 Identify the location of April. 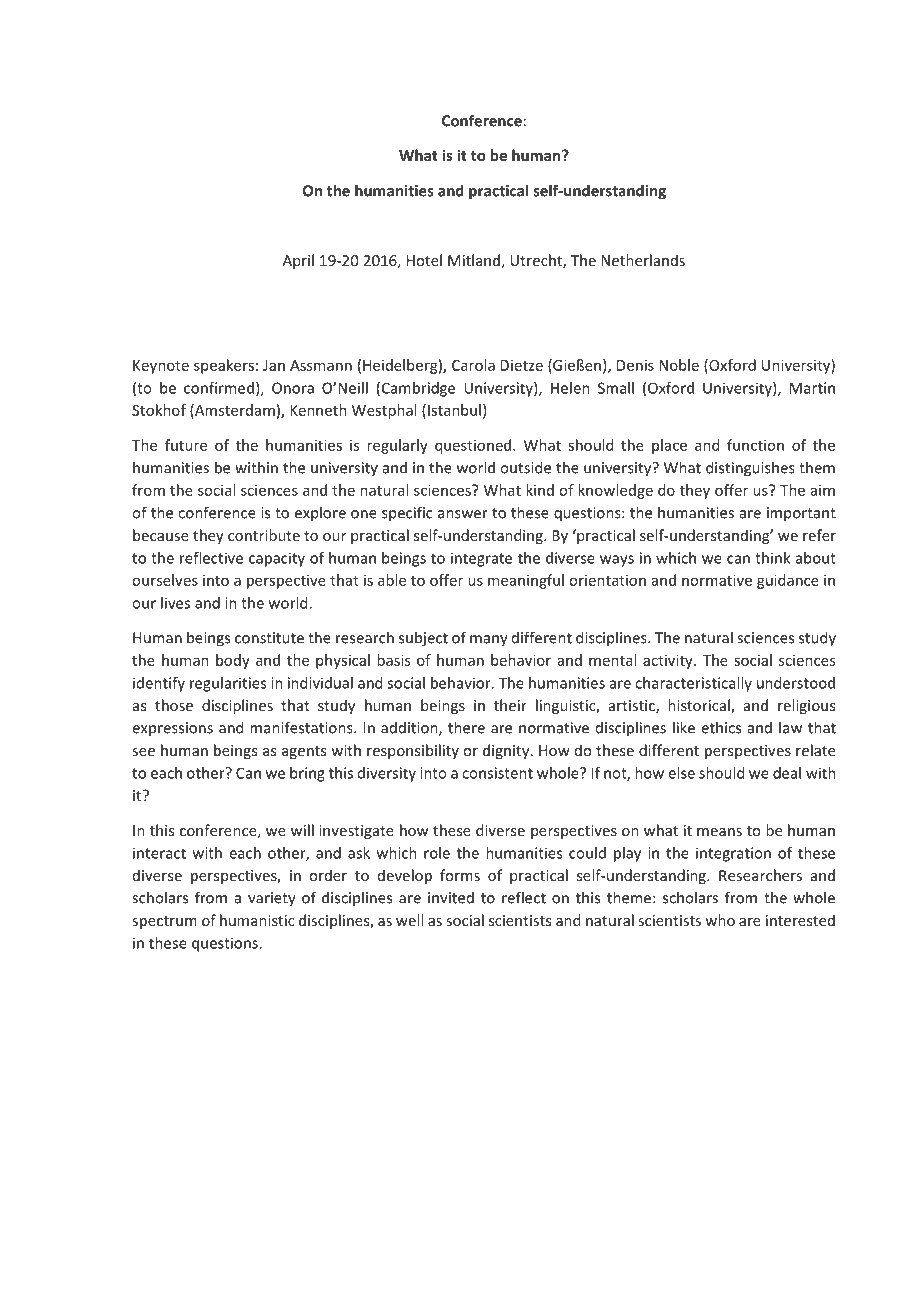
(298, 261).
